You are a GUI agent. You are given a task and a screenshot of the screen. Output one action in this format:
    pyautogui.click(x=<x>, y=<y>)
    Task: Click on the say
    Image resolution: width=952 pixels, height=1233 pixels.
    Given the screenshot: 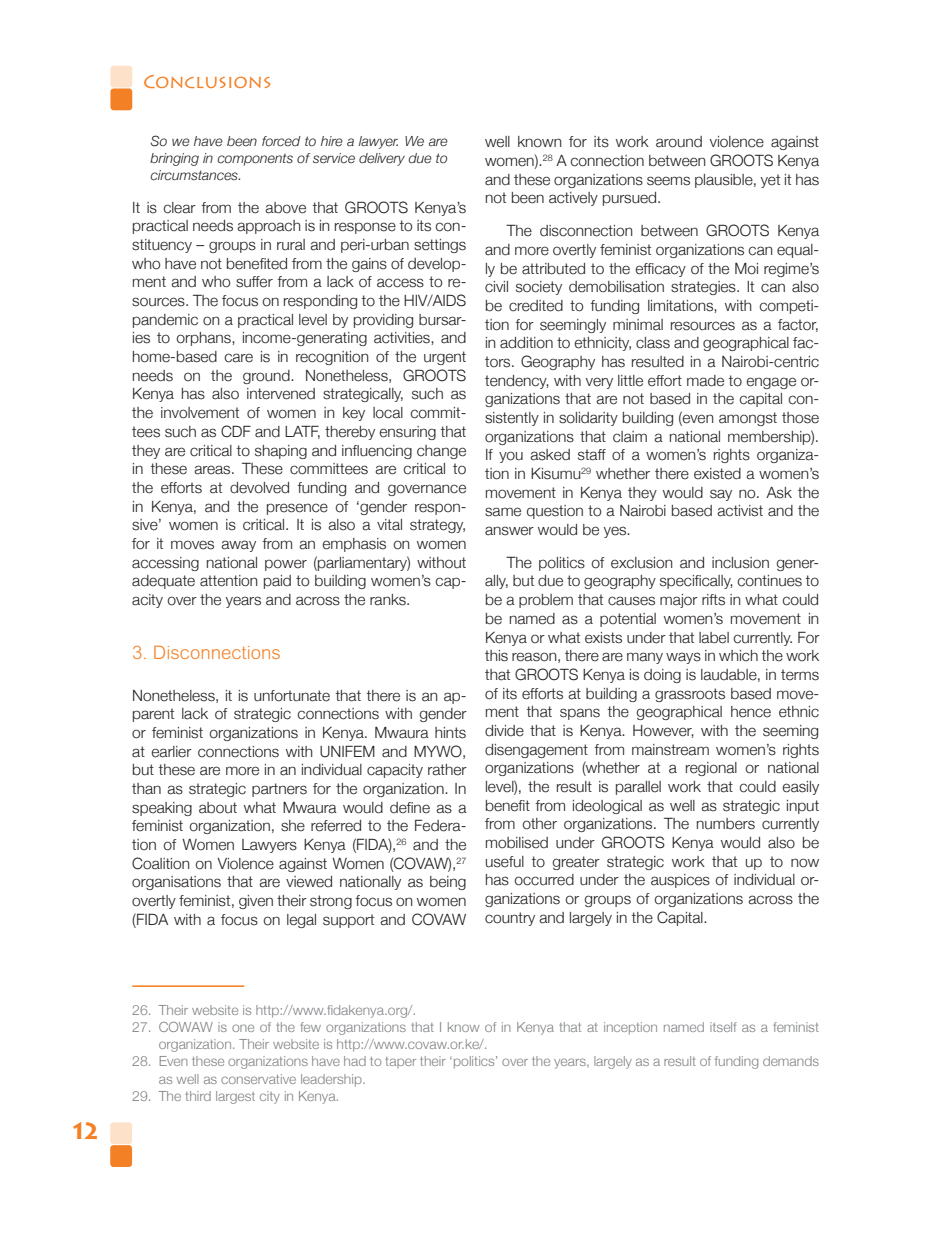 What is the action you would take?
    pyautogui.click(x=721, y=495)
